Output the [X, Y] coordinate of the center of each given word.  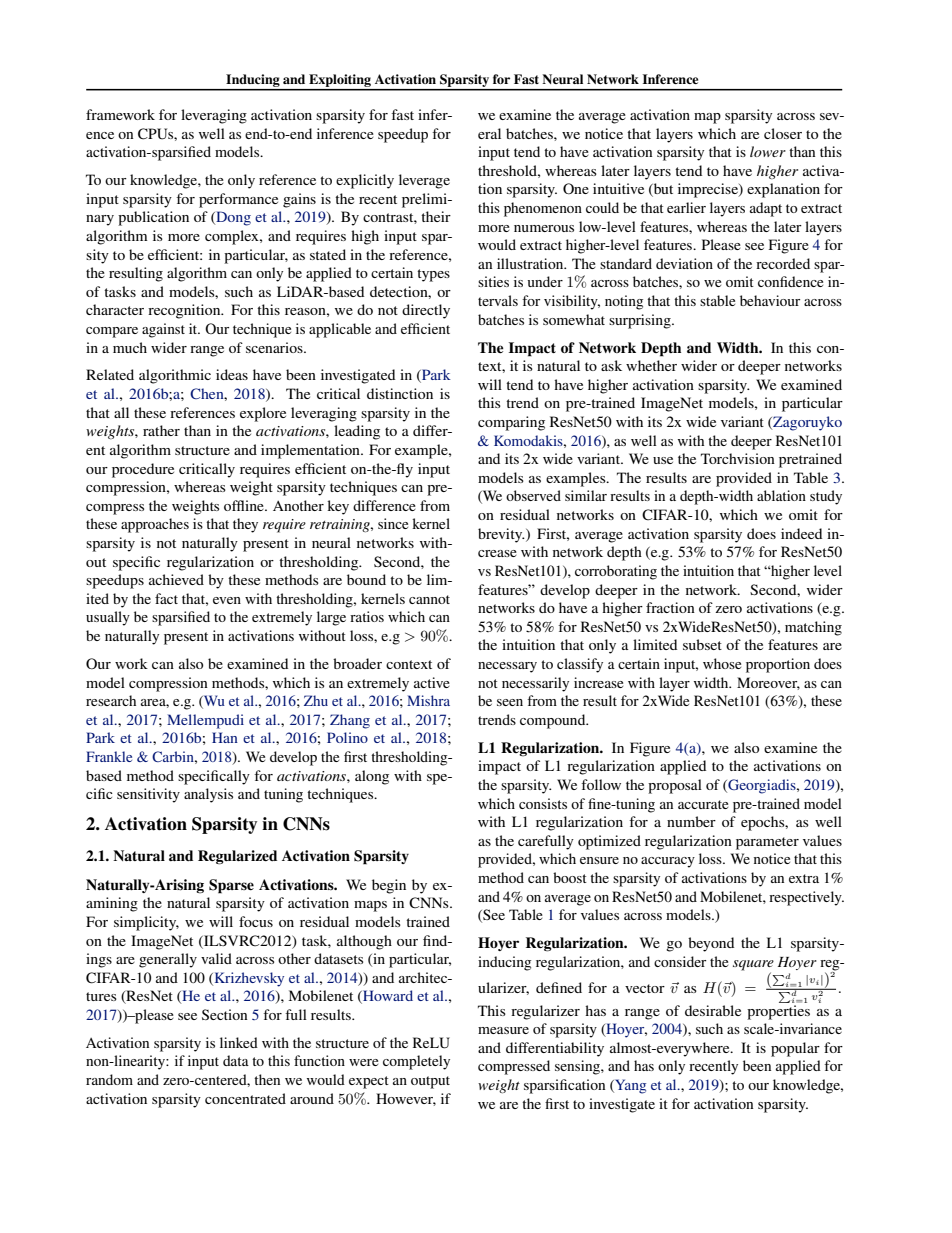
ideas [232, 374]
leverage [424, 181]
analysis [208, 795]
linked [239, 1042]
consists [543, 803]
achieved [176, 579]
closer [783, 133]
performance [238, 200]
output [430, 1082]
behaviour [770, 300]
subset [702, 644]
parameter [767, 843]
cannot [429, 599]
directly [426, 311]
